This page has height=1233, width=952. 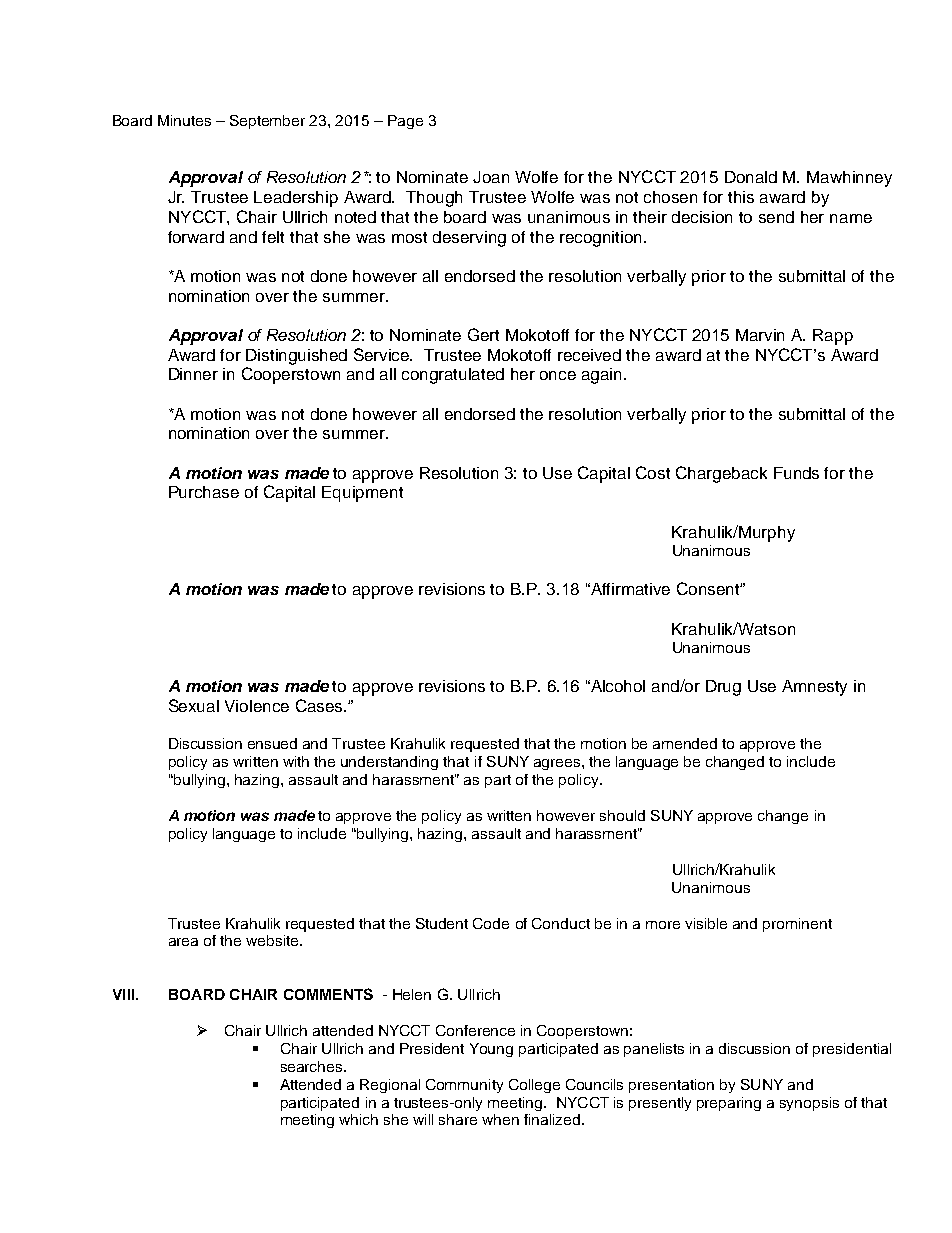 What do you see at coordinates (257, 706) in the page?
I see `Violence` at bounding box center [257, 706].
